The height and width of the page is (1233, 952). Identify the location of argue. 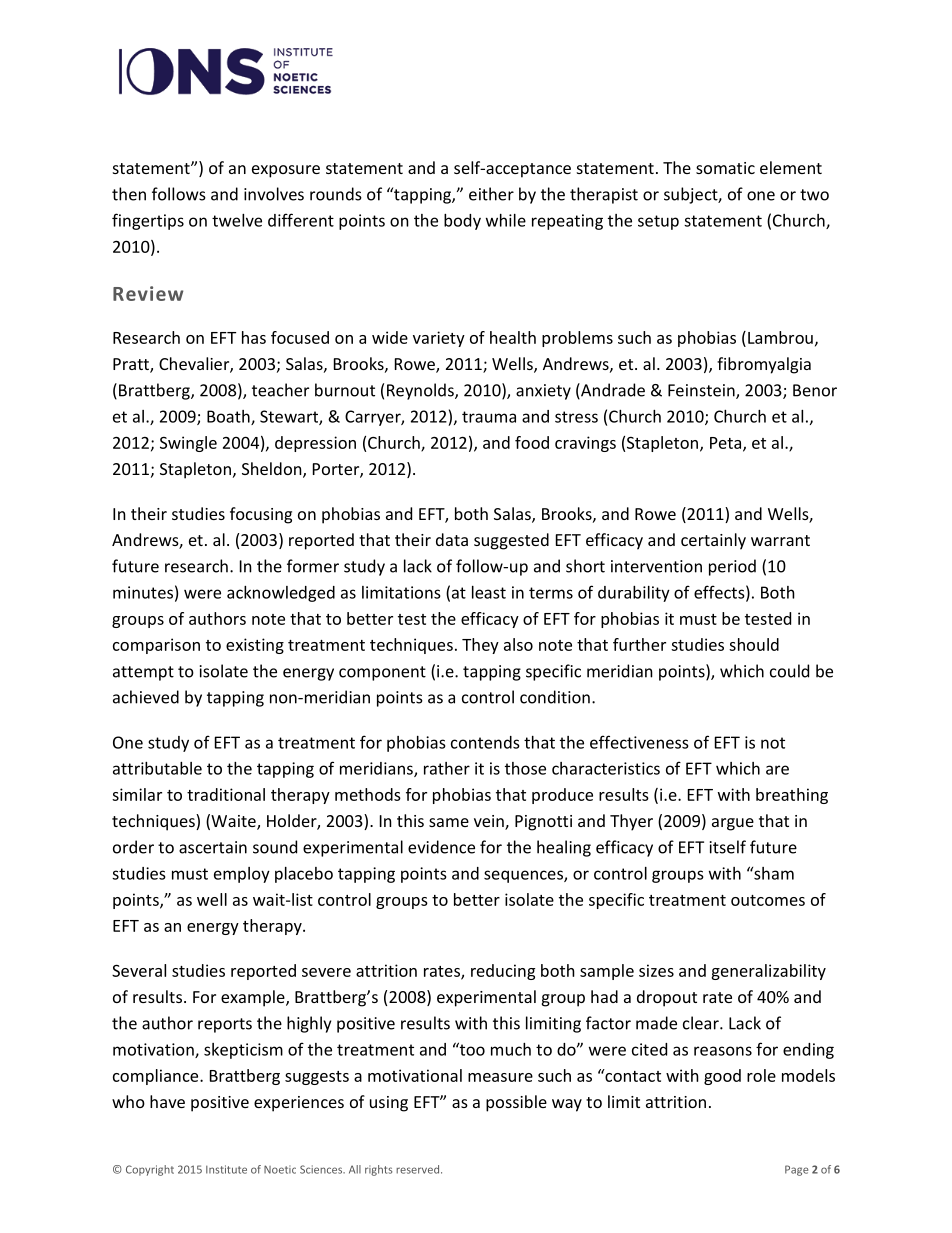
(733, 824).
